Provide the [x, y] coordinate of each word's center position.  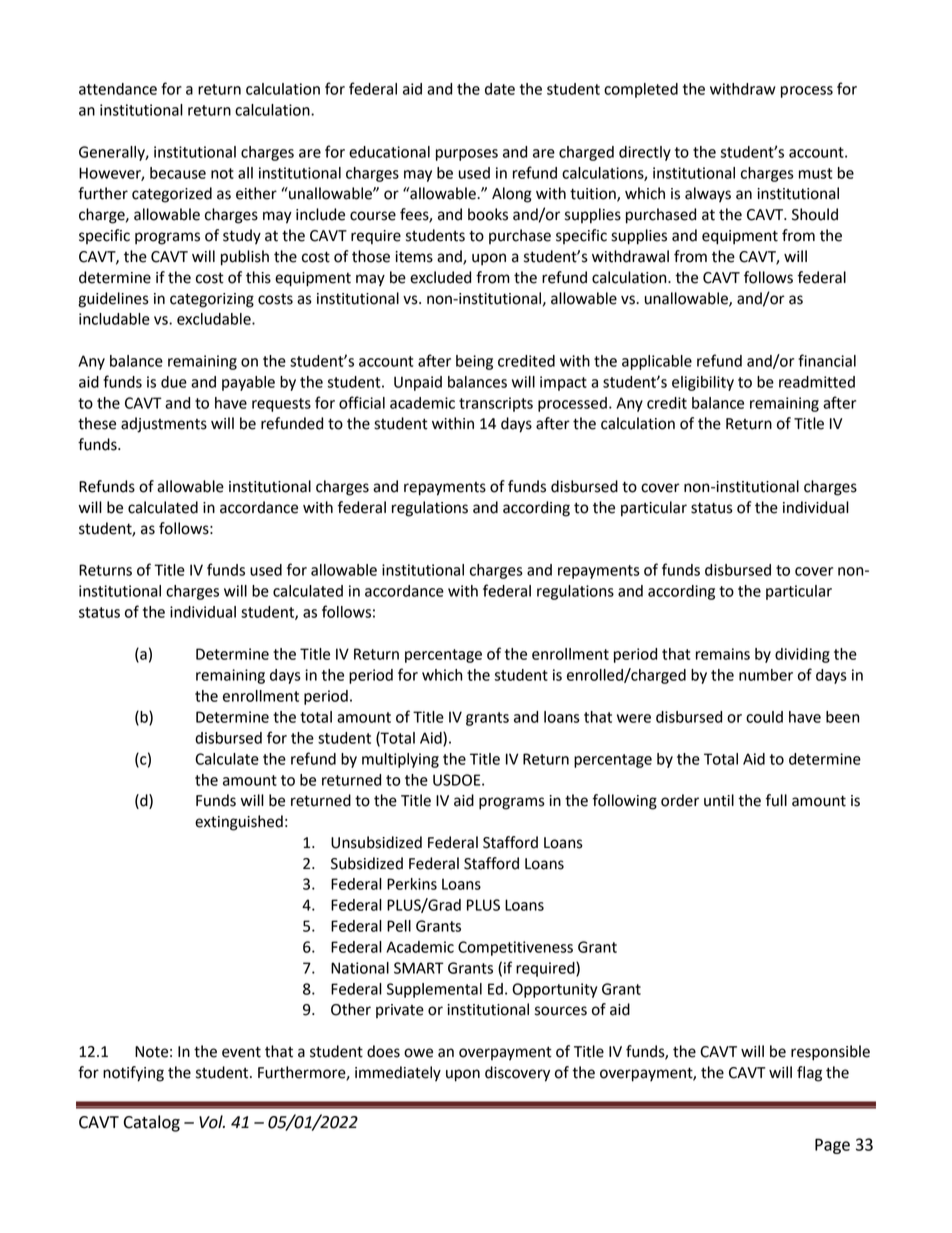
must [815, 173]
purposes [467, 155]
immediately [398, 1074]
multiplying [400, 760]
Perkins [412, 884]
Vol [212, 1122]
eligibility [703, 383]
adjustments [164, 425]
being [474, 362]
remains [723, 654]
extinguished [239, 823]
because [178, 173]
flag [809, 1074]
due [174, 382]
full [776, 800]
